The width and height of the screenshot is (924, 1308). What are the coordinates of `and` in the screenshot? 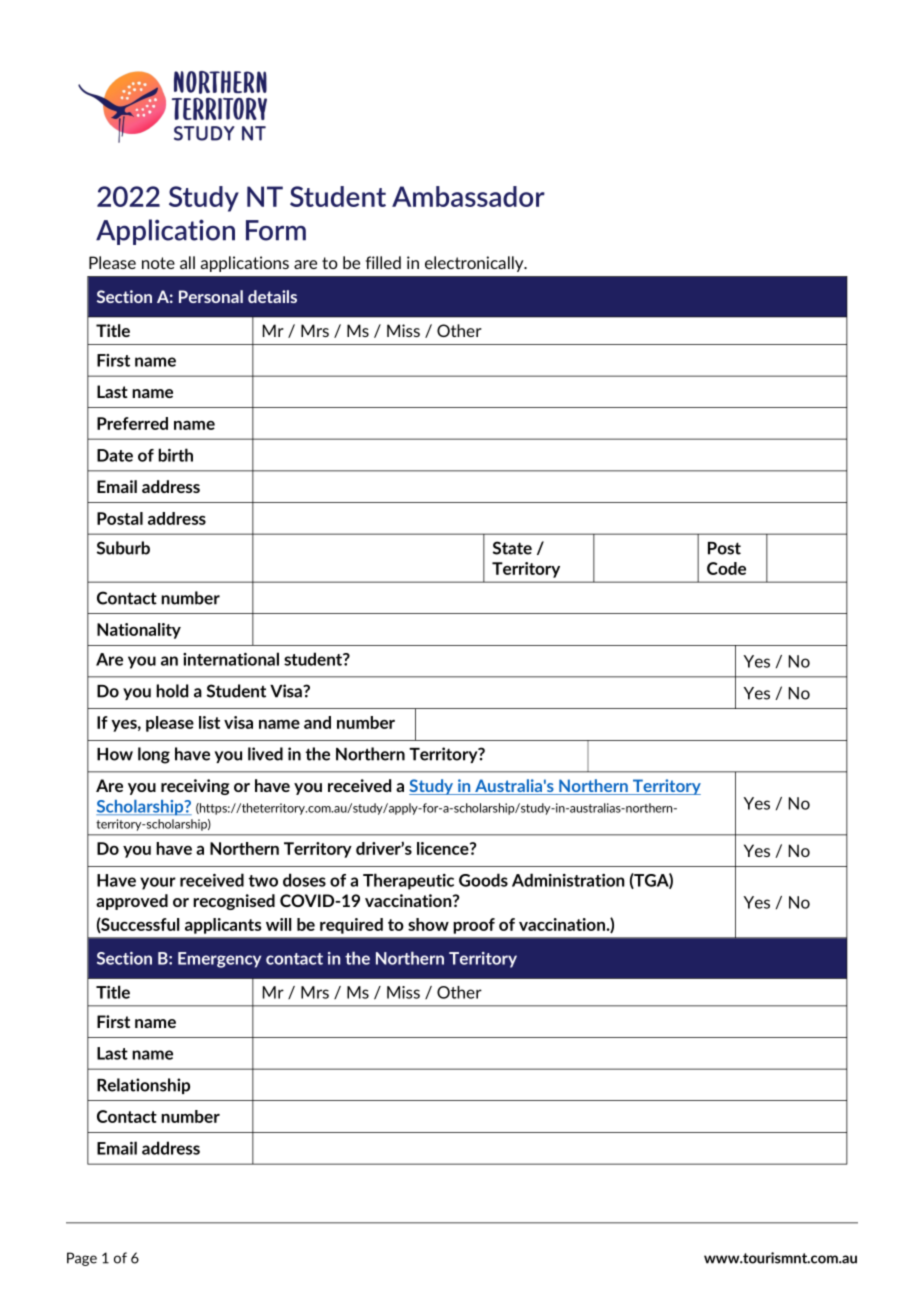 It's located at (317, 722).
